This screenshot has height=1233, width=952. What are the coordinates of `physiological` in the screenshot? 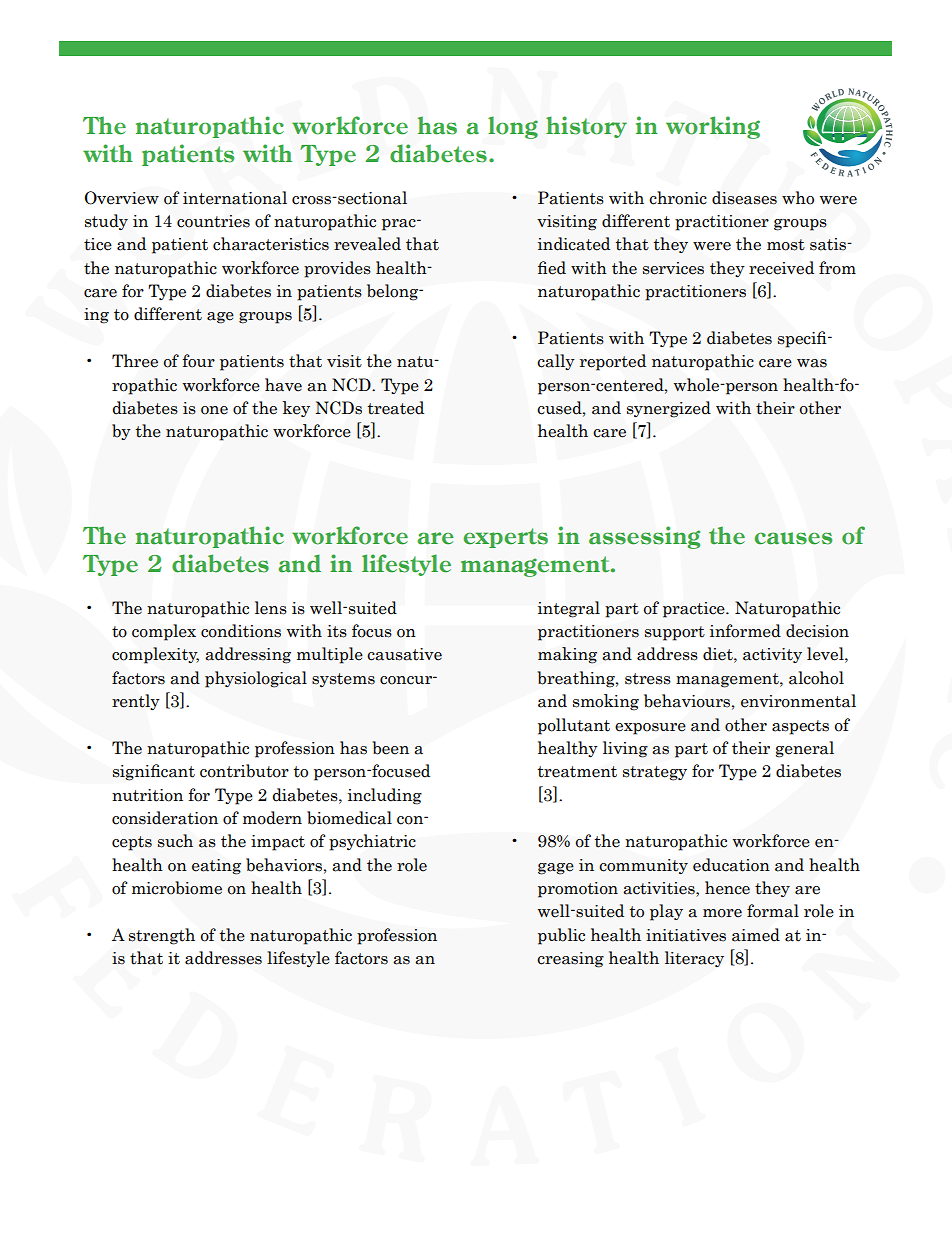 It's located at (256, 679).
